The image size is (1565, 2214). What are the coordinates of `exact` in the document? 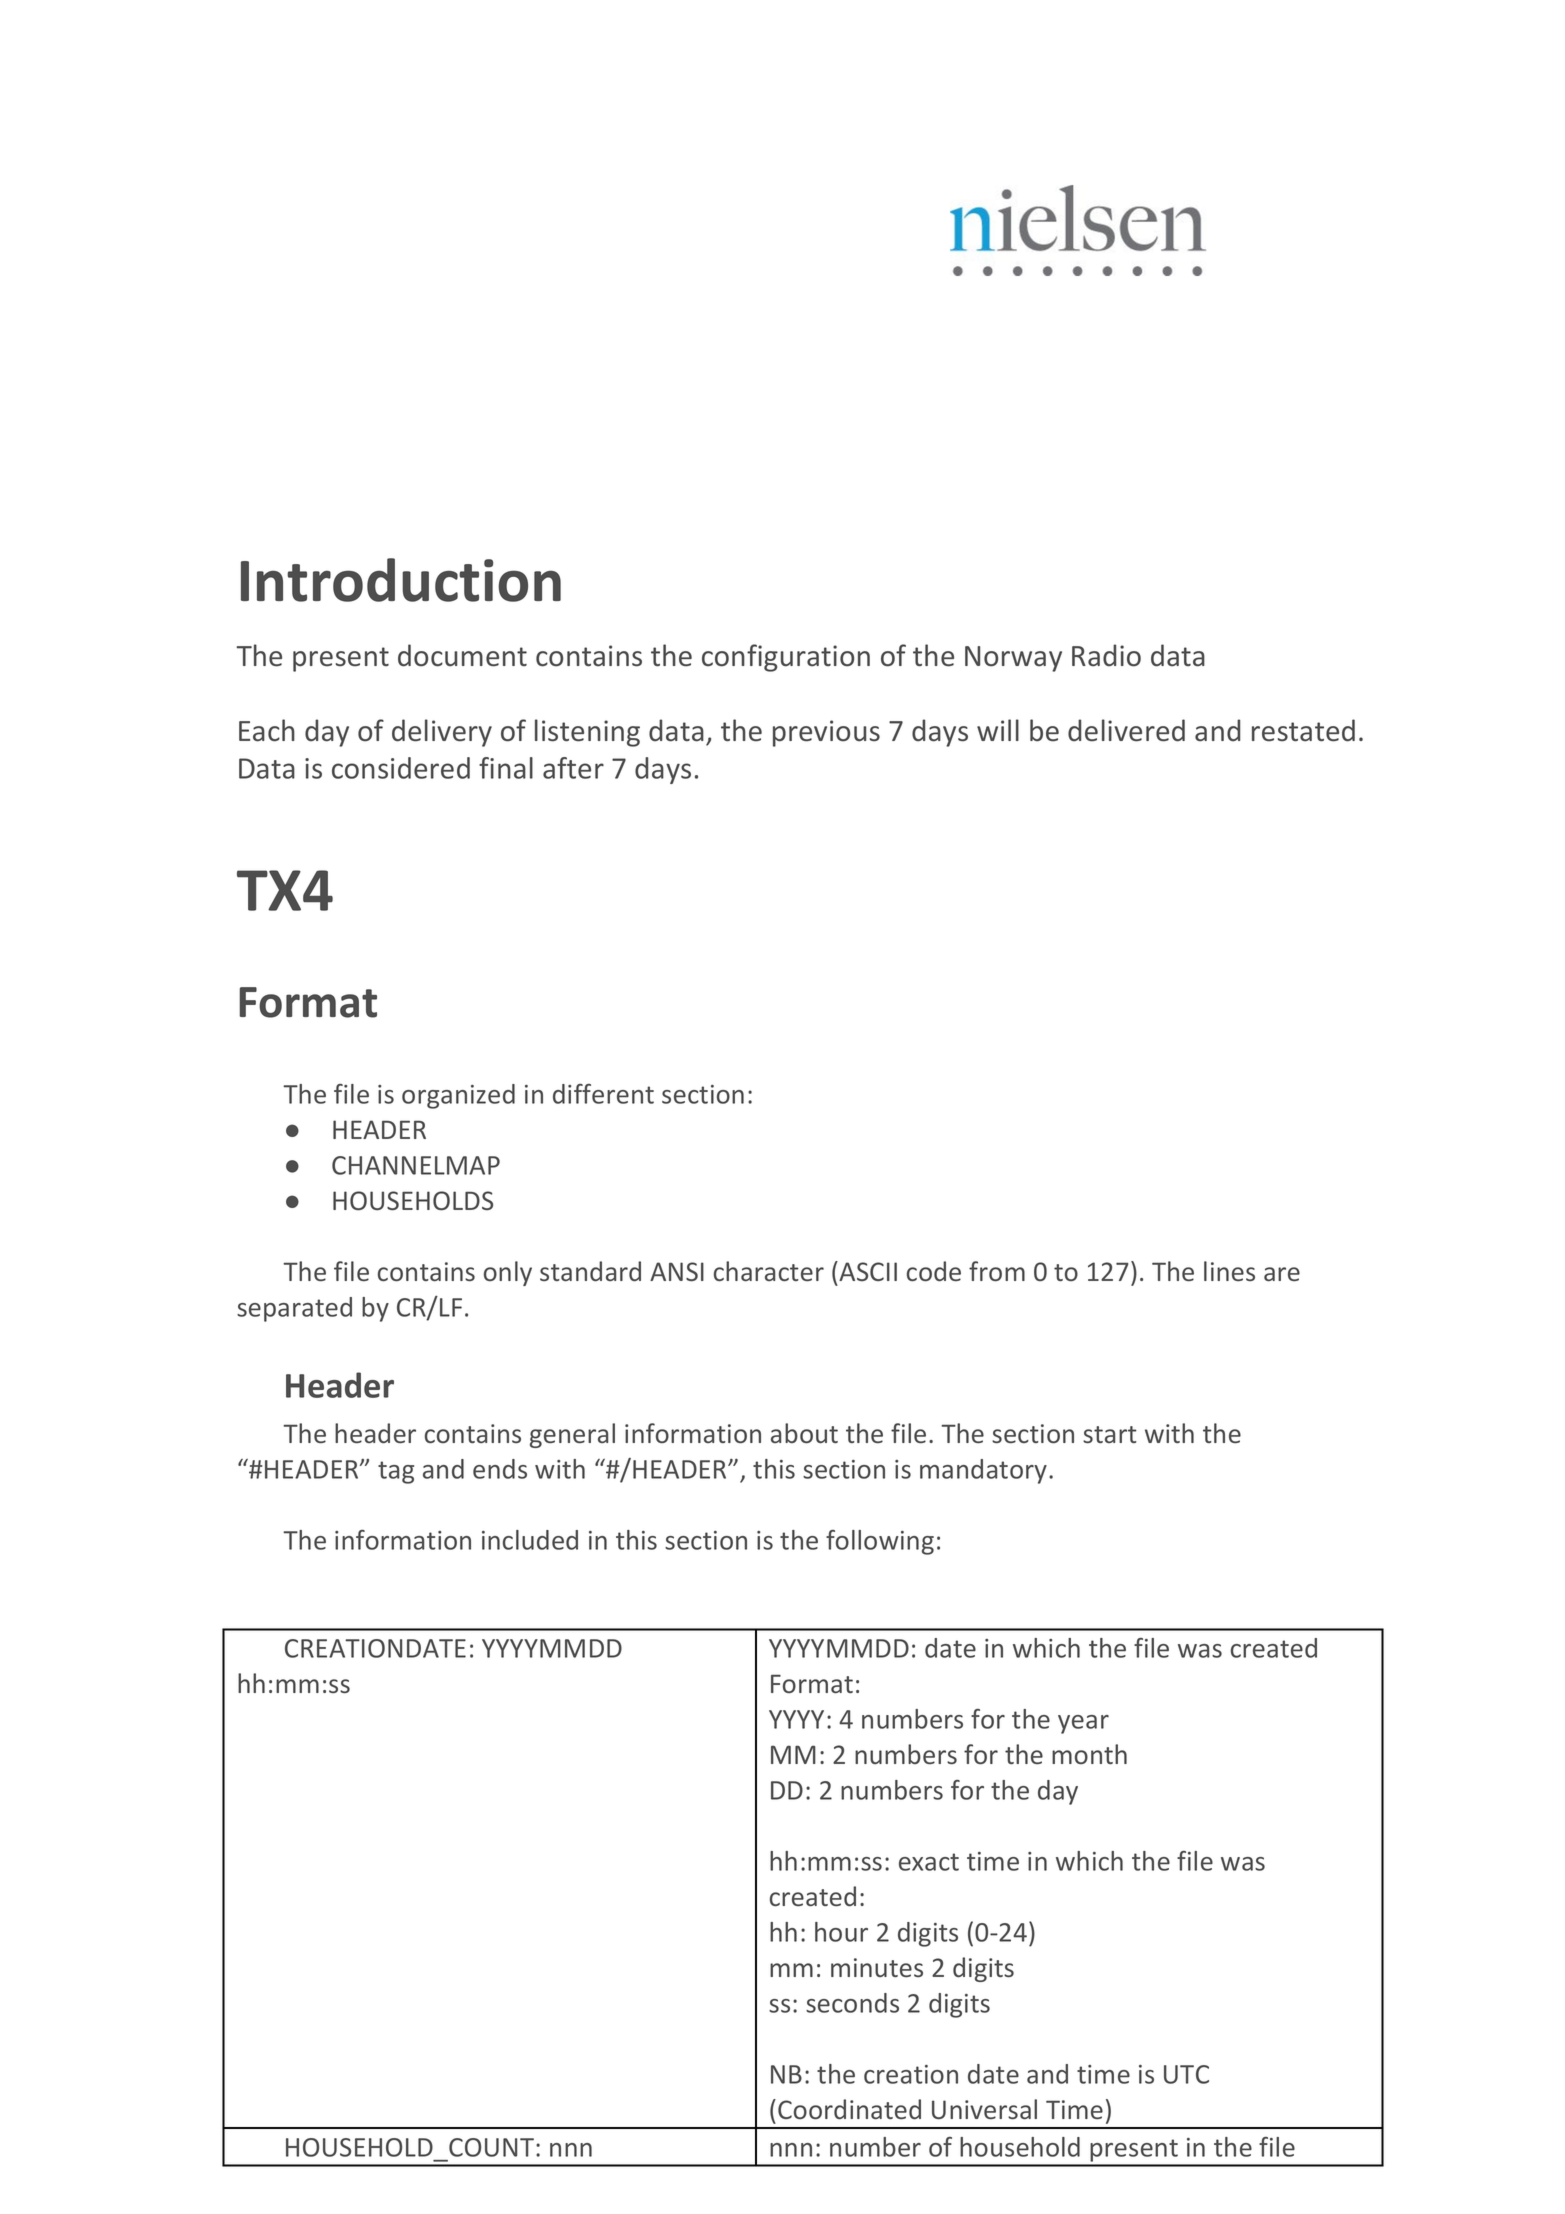 It's located at (929, 1862).
